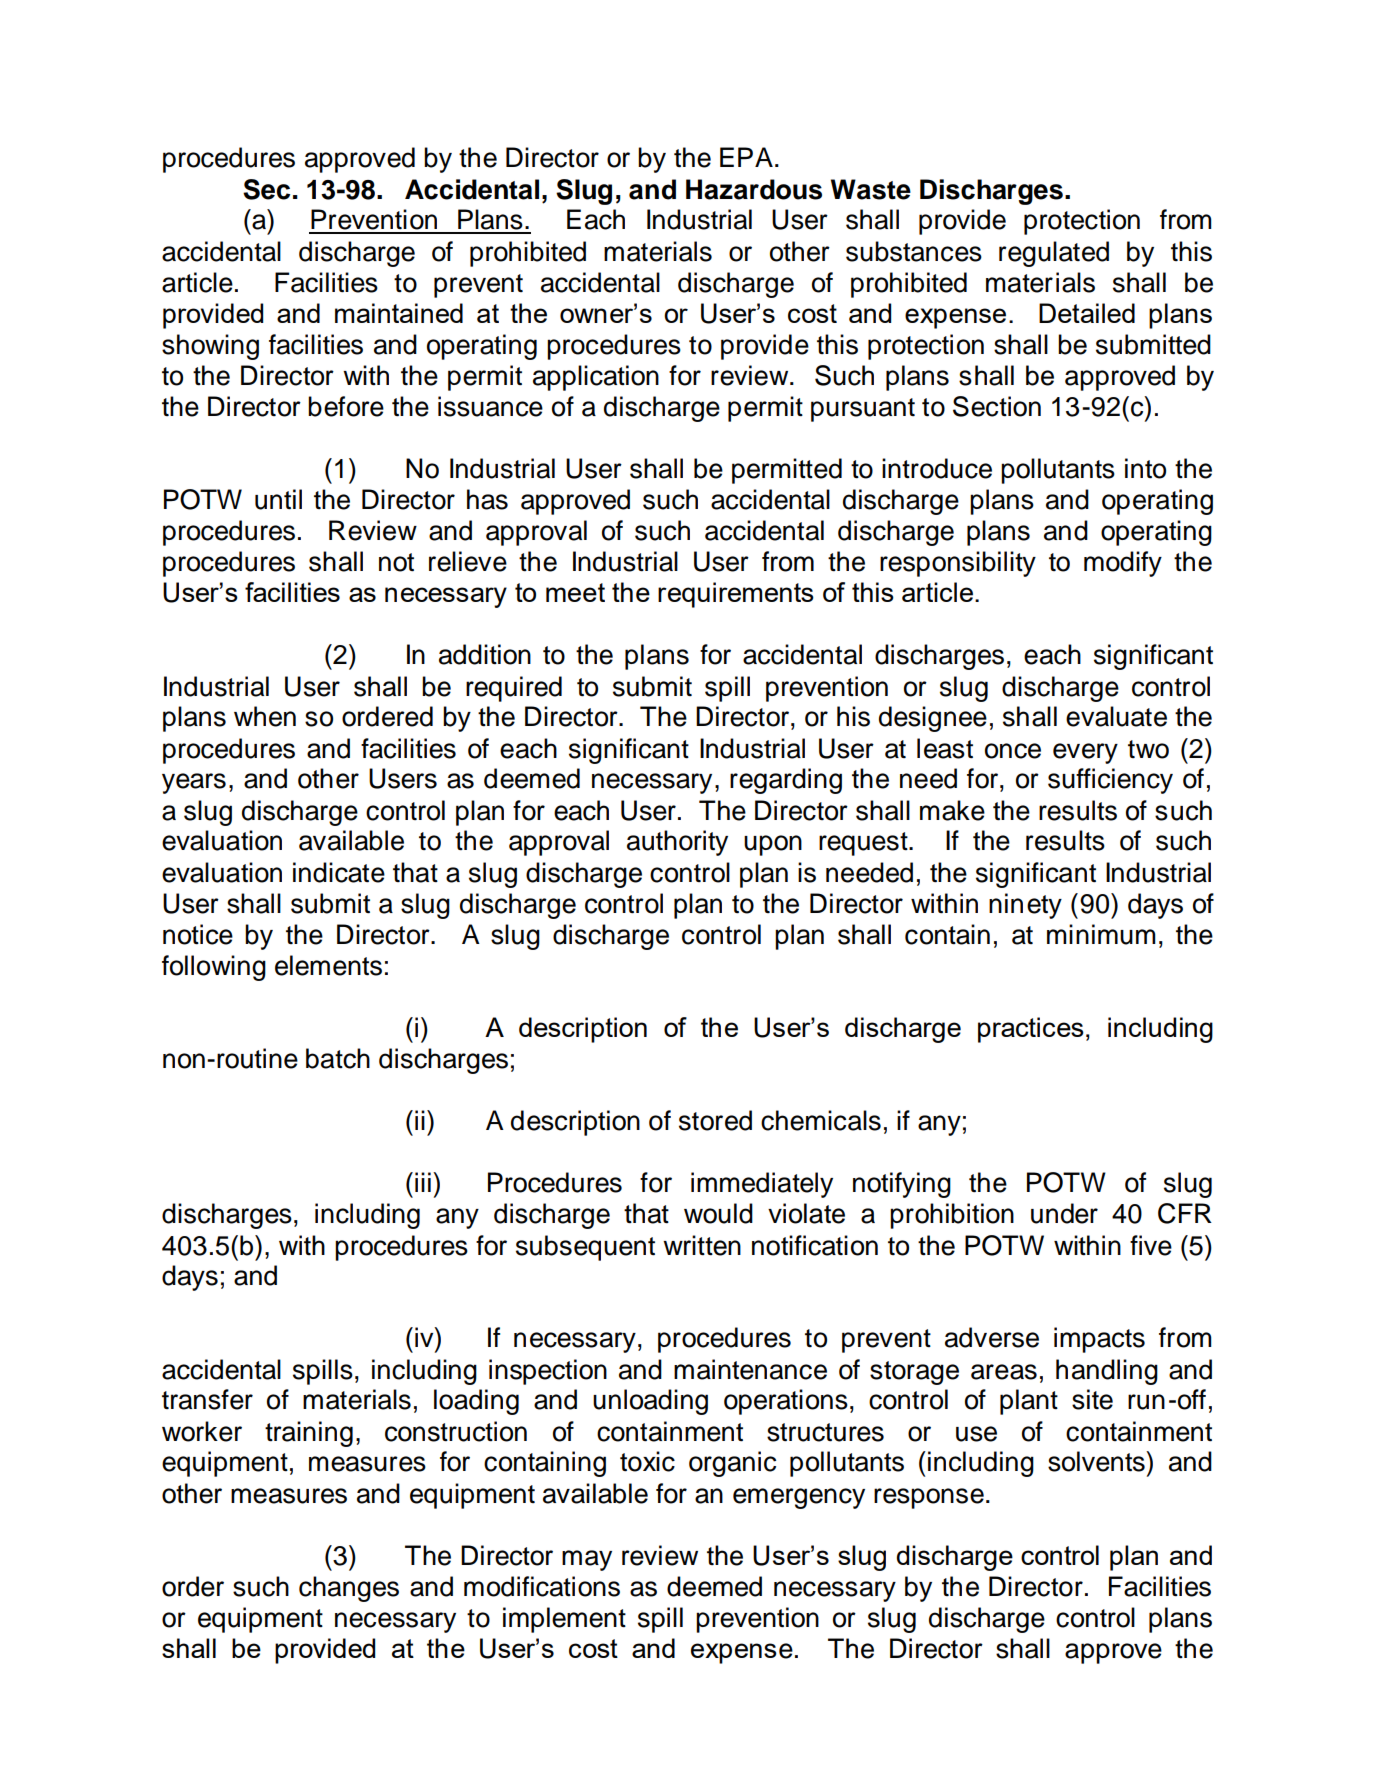 This document has width=1376, height=1781. Describe the element at coordinates (677, 843) in the document. I see `authority` at that location.
